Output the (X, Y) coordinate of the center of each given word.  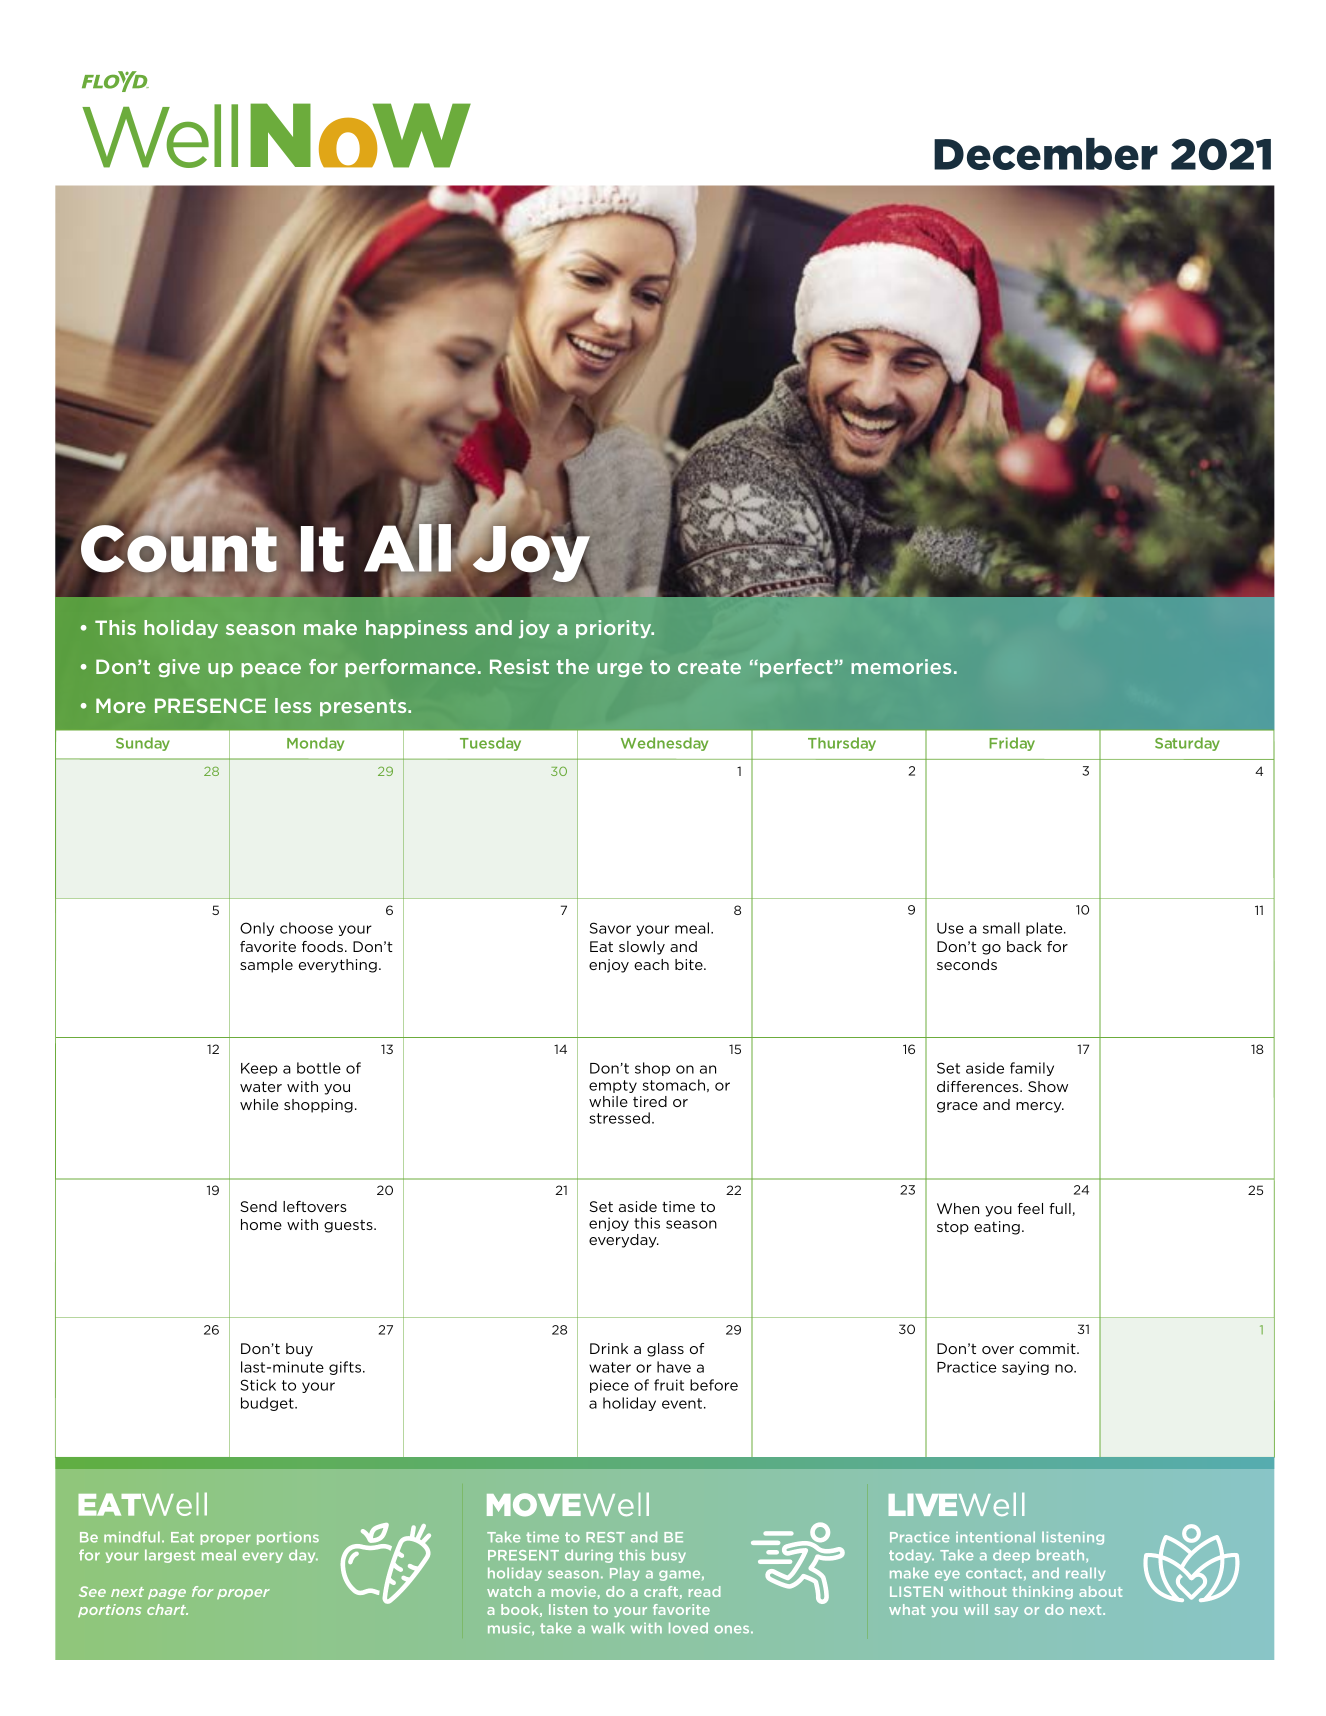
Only (257, 929)
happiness (416, 629)
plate (1045, 929)
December (1046, 154)
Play (625, 1574)
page (167, 1594)
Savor (610, 928)
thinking (1042, 1592)
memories (901, 666)
